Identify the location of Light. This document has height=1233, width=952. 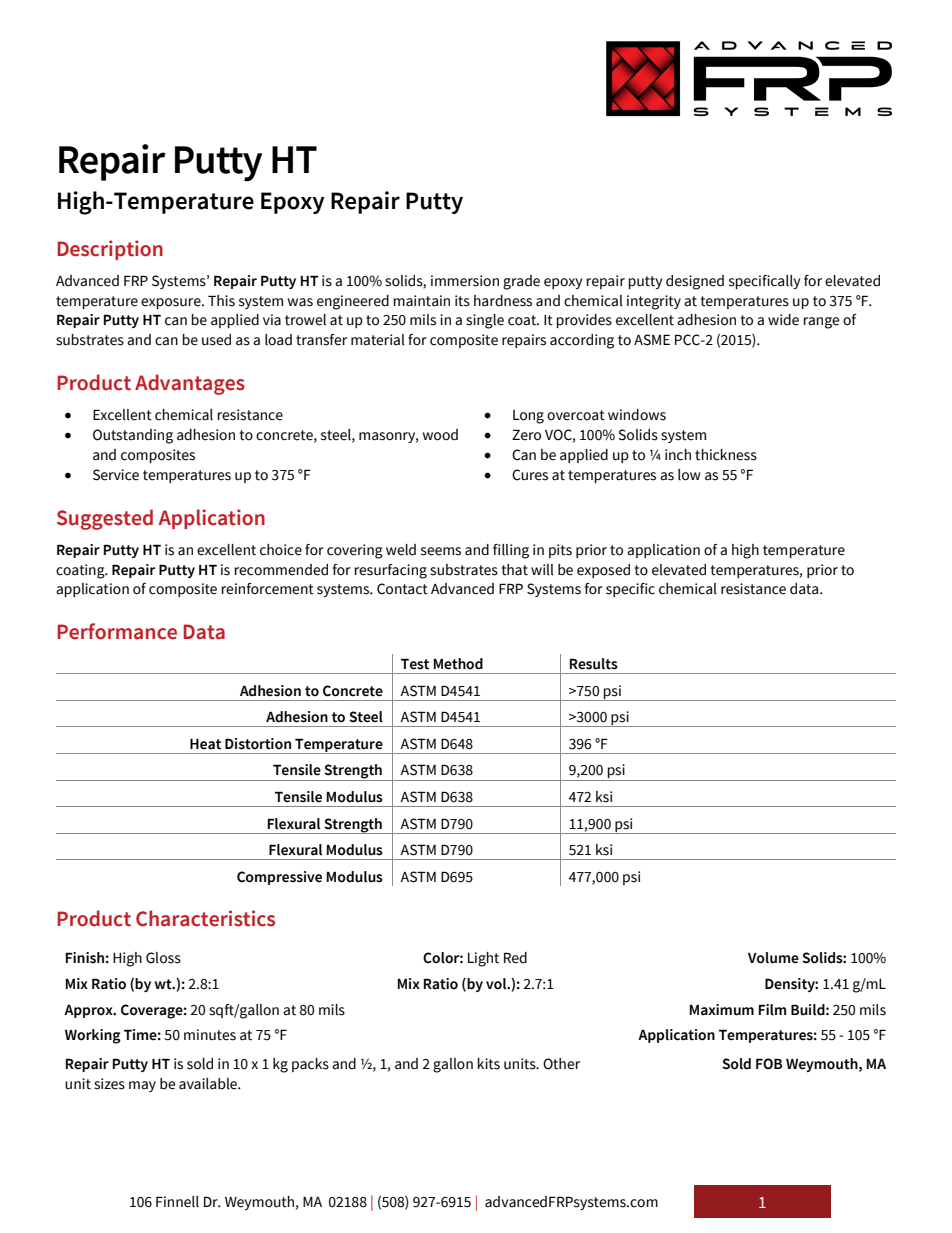
(483, 959).
